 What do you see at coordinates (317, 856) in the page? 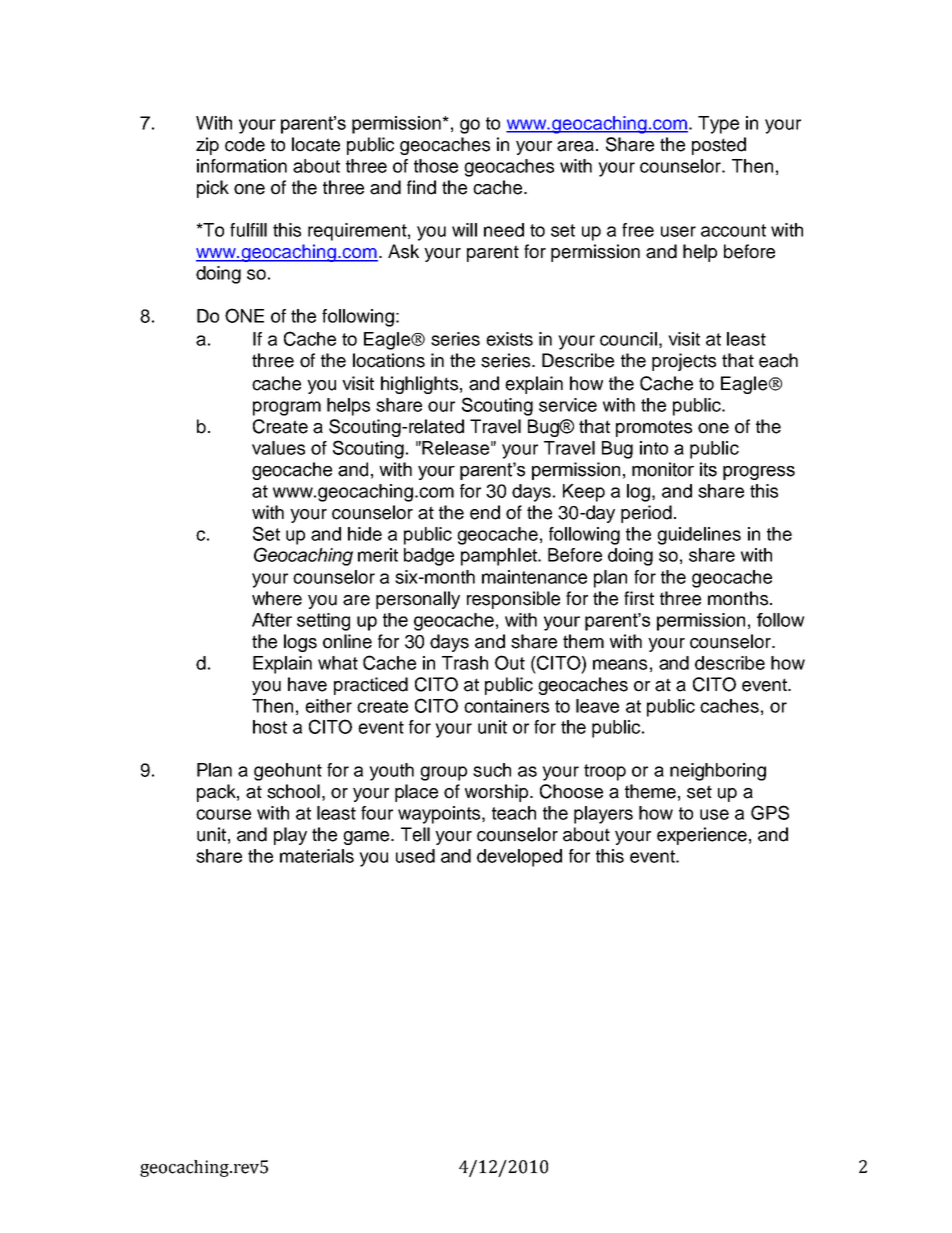
I see `materials` at bounding box center [317, 856].
